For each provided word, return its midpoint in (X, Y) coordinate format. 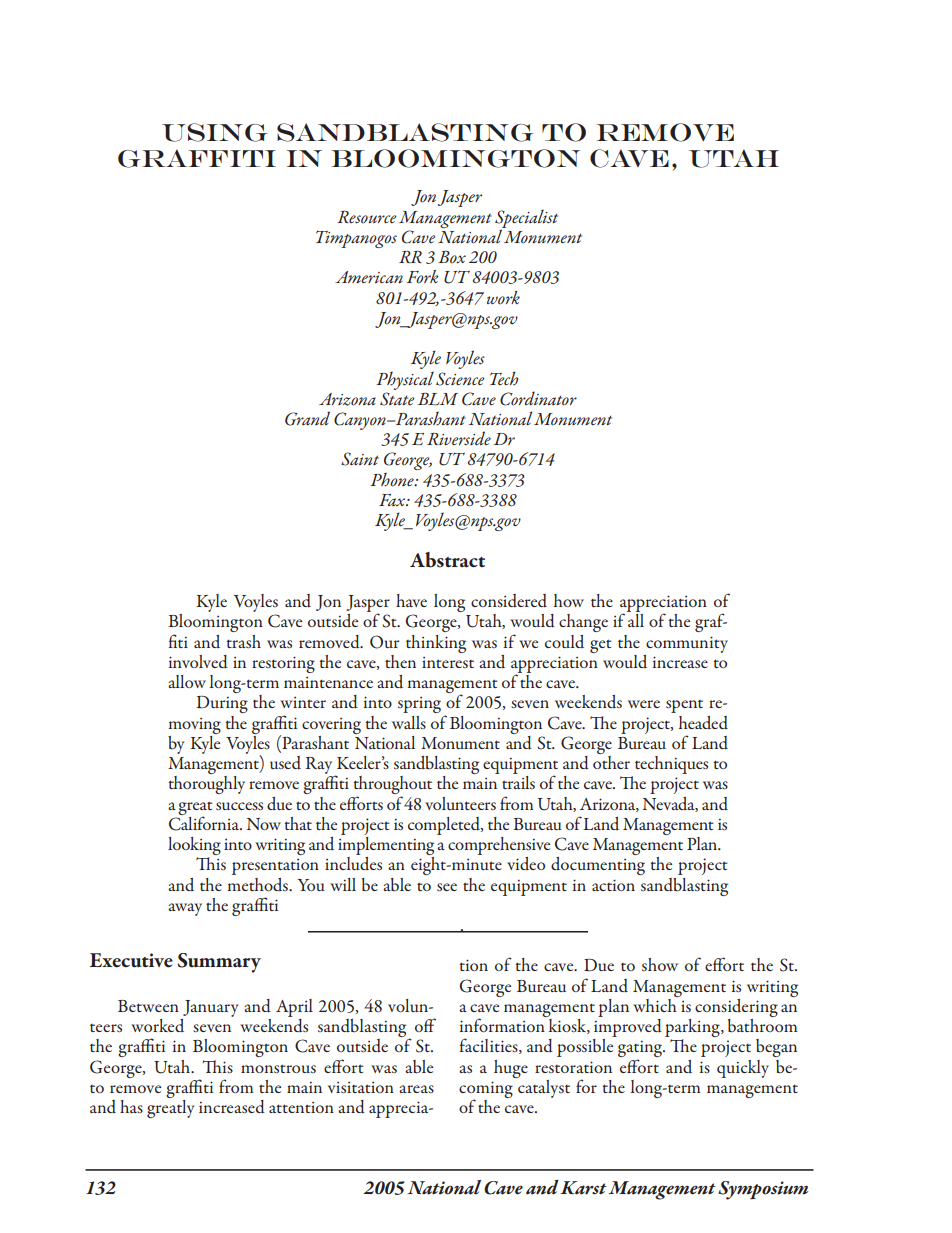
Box (452, 257)
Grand (307, 418)
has (131, 1106)
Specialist (526, 219)
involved (198, 662)
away (185, 909)
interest (448, 662)
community (687, 644)
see (447, 887)
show (660, 964)
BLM (438, 399)
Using (215, 132)
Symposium (763, 1190)
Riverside (459, 438)
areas (416, 1089)
